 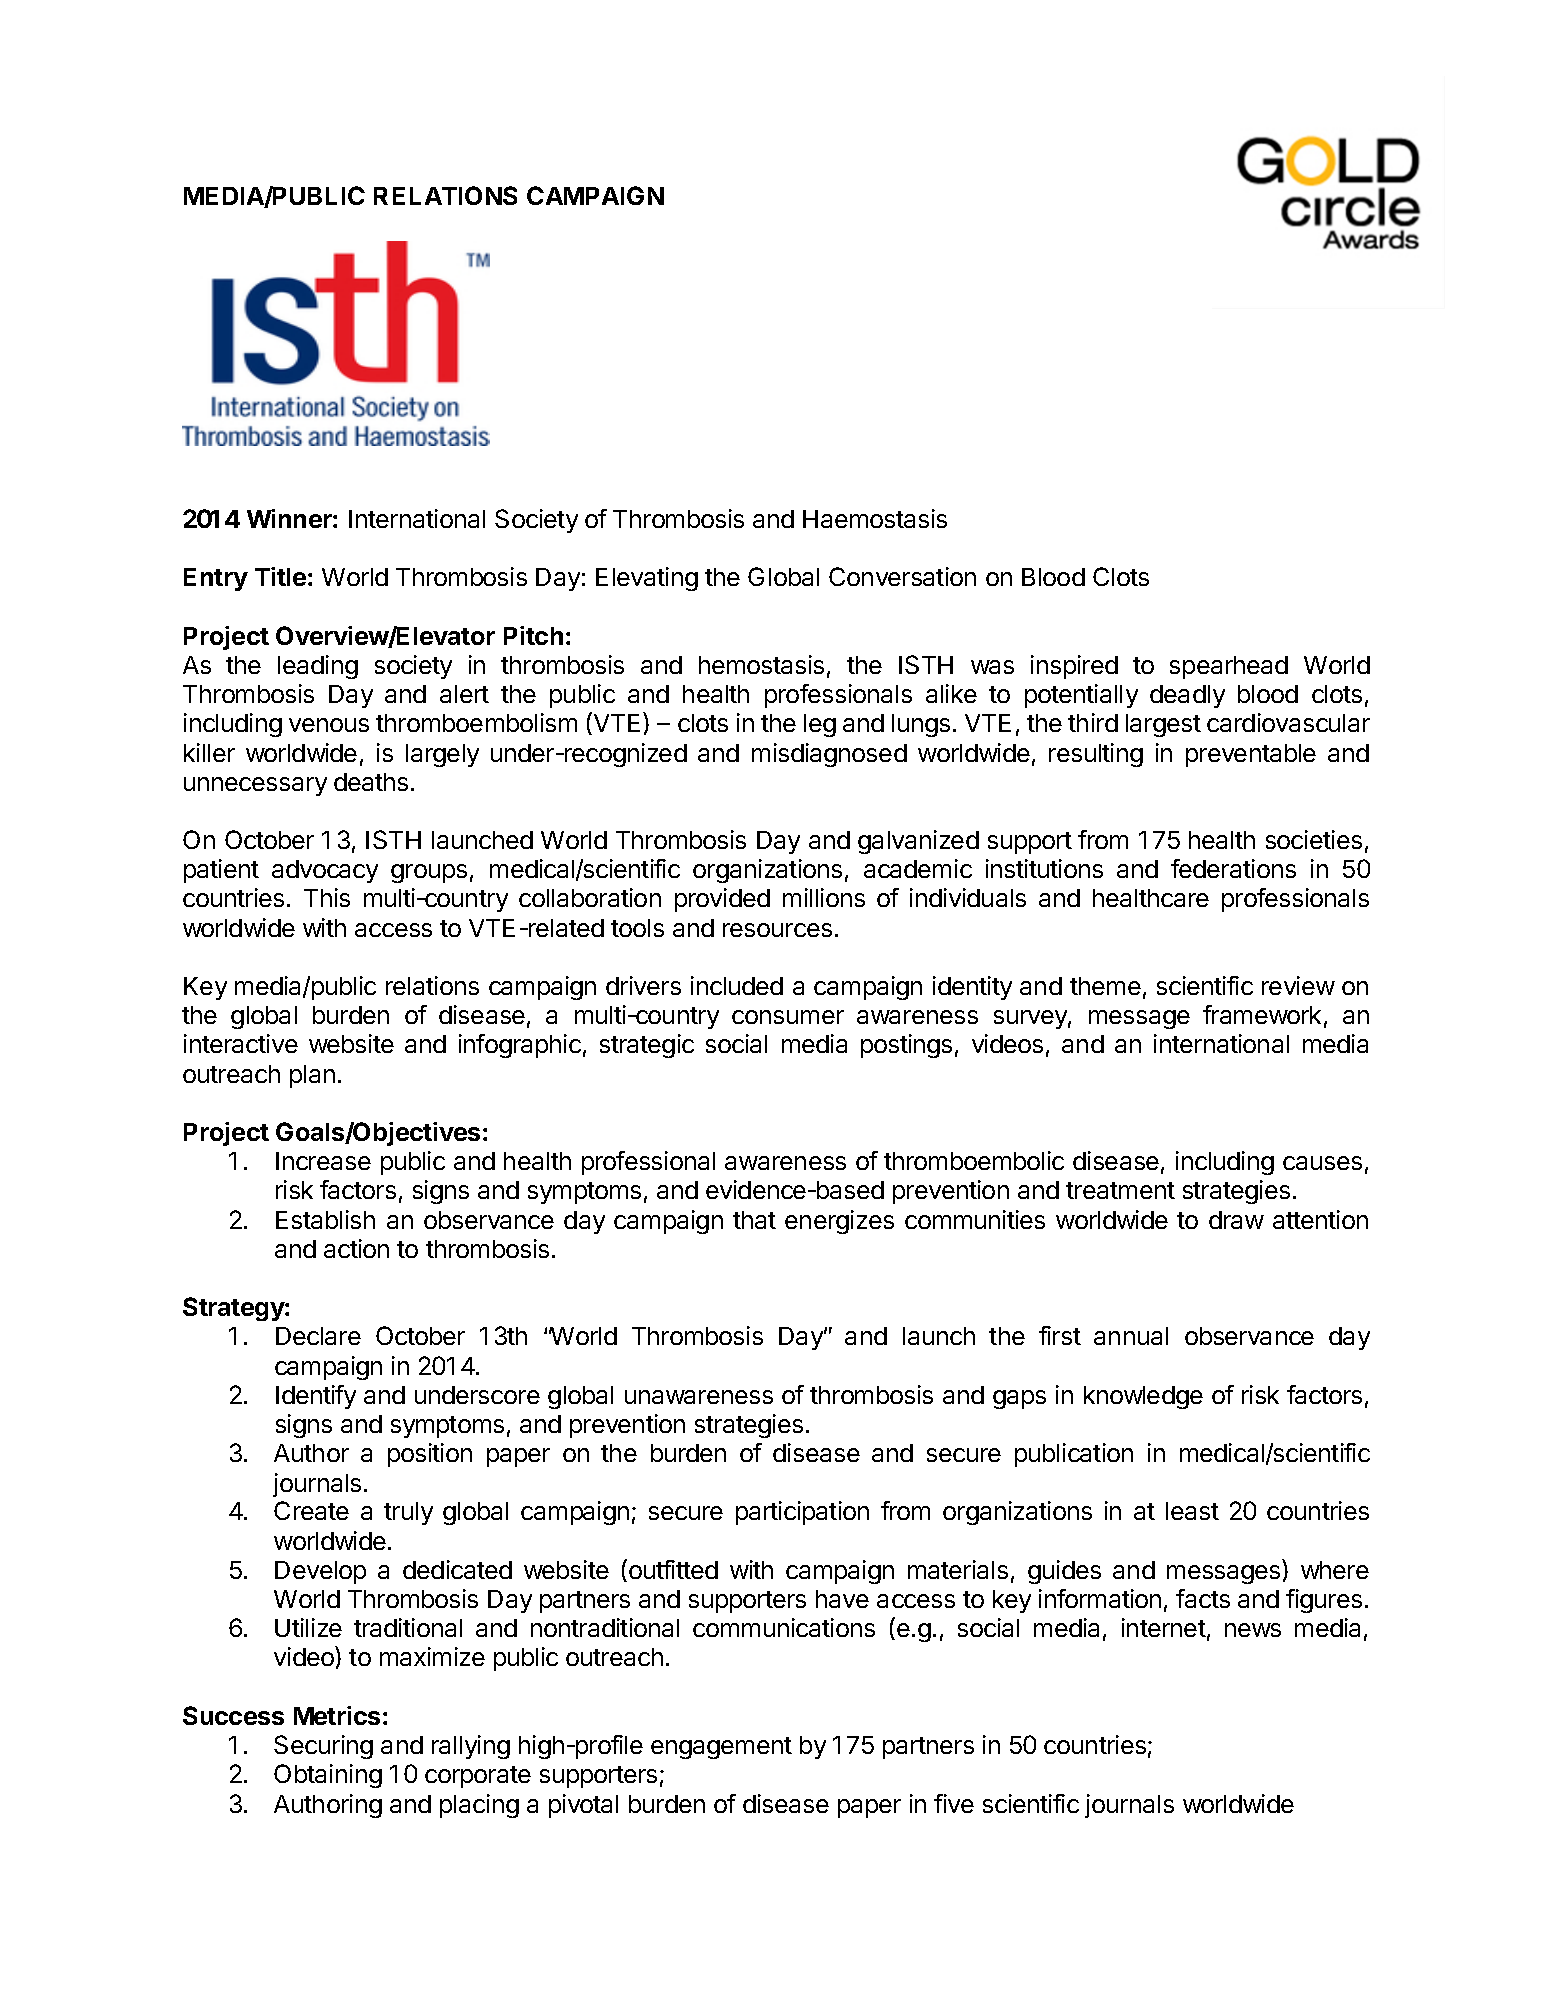 What do you see at coordinates (327, 897) in the screenshot?
I see `This` at bounding box center [327, 897].
